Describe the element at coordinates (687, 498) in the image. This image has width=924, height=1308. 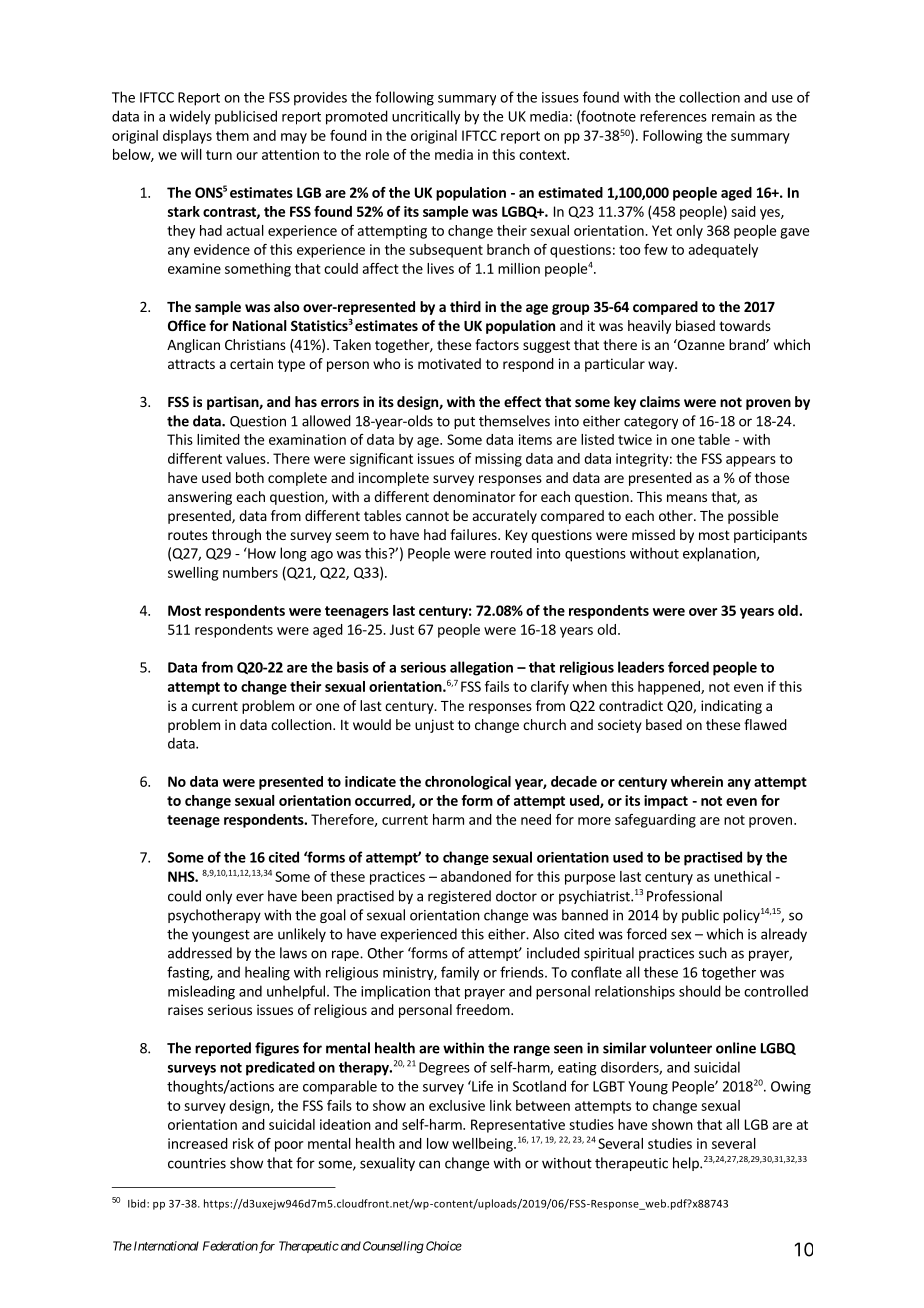
I see `means` at that location.
